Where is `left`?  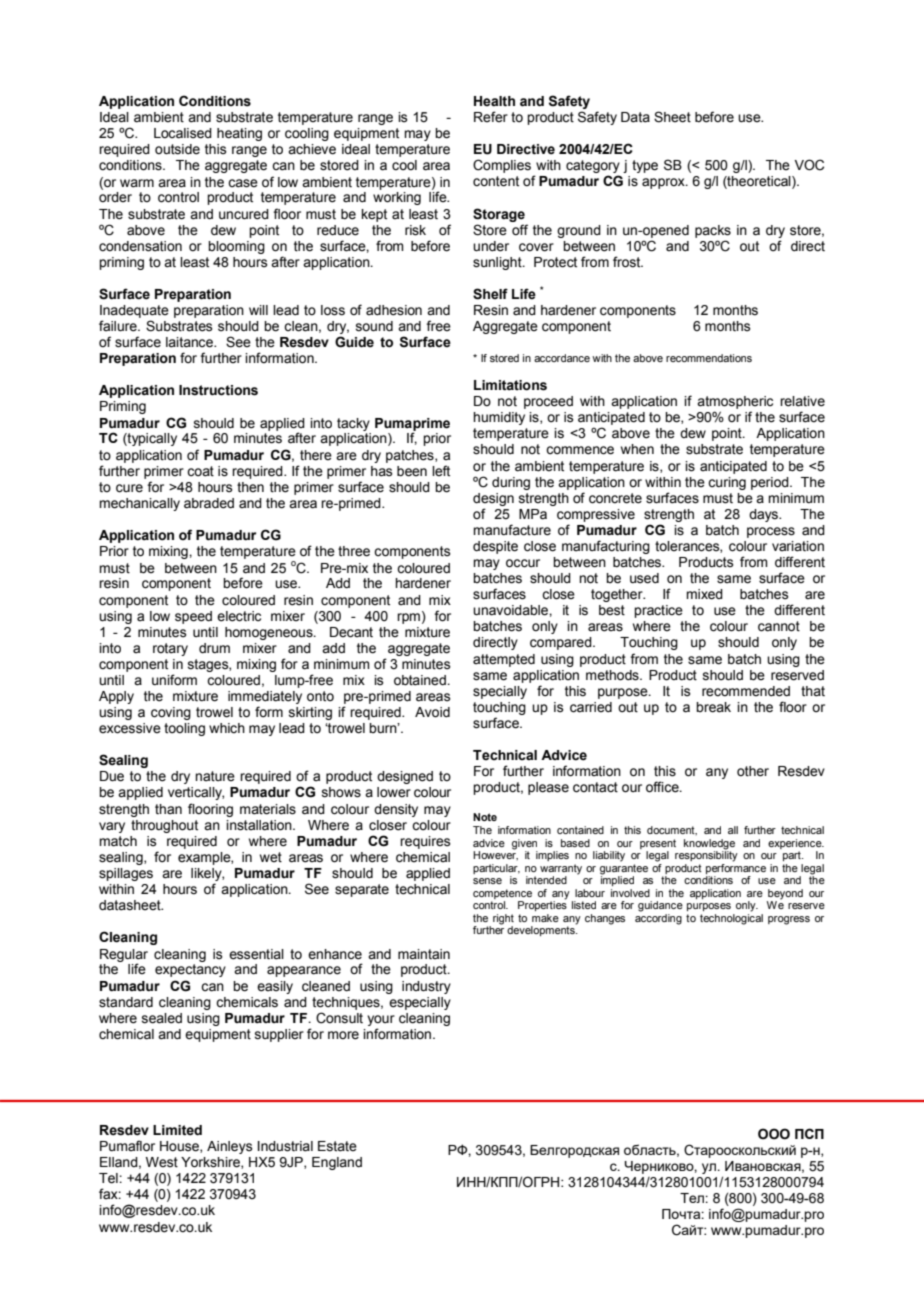 left is located at coordinates (441, 471).
